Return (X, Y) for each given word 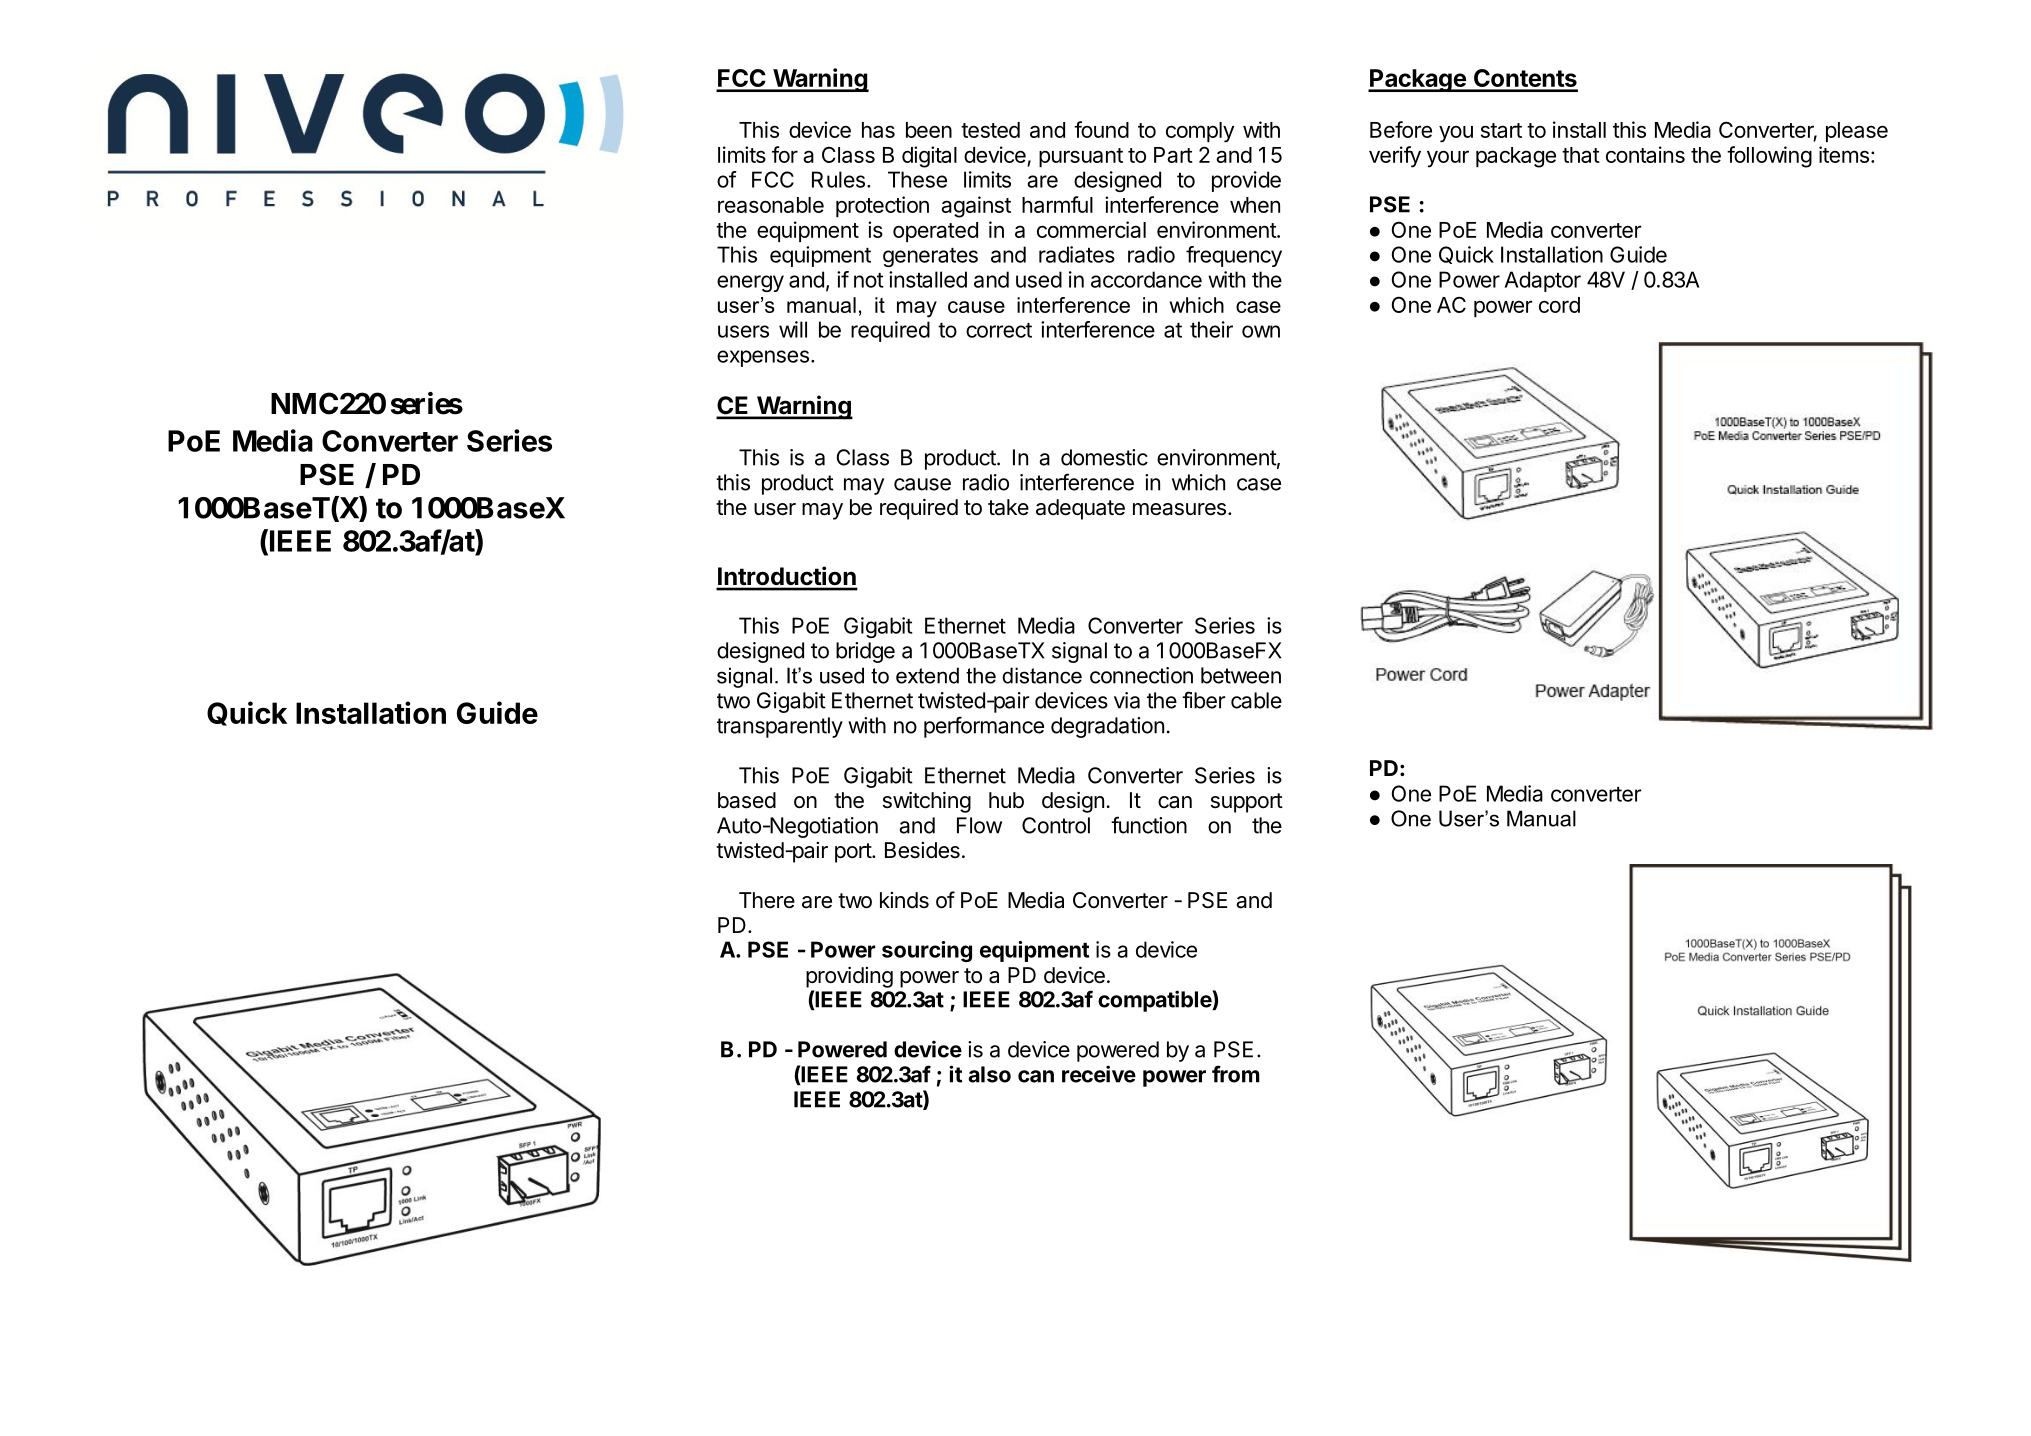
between (1241, 675)
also (990, 1074)
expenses (763, 358)
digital (929, 157)
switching (927, 802)
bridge (865, 652)
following (1769, 157)
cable (1256, 700)
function (1149, 825)
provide (1246, 181)
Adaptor (1543, 281)
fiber (1203, 700)
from (1236, 1074)
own (1261, 331)
